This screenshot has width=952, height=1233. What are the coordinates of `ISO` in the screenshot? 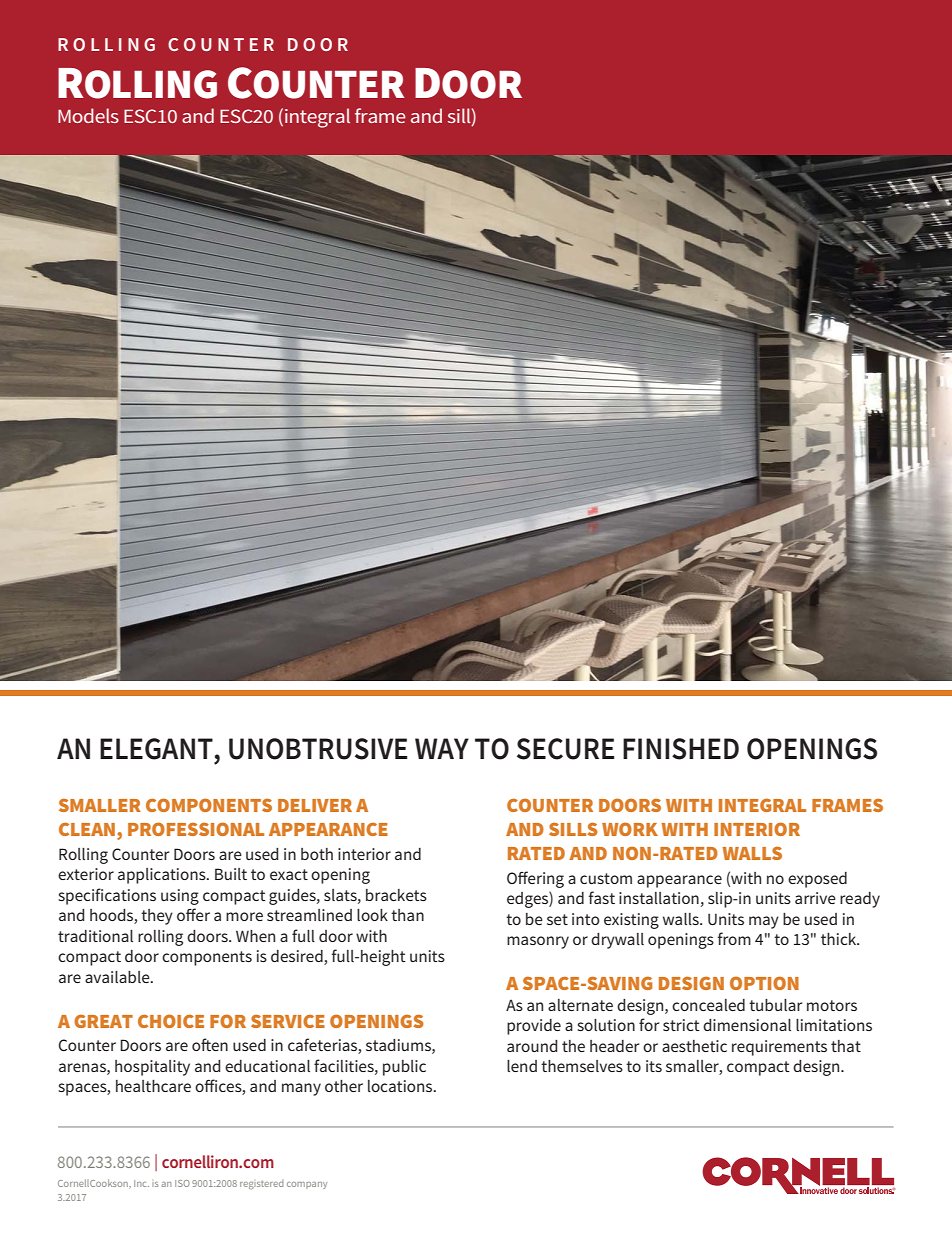 It's located at (182, 1183).
